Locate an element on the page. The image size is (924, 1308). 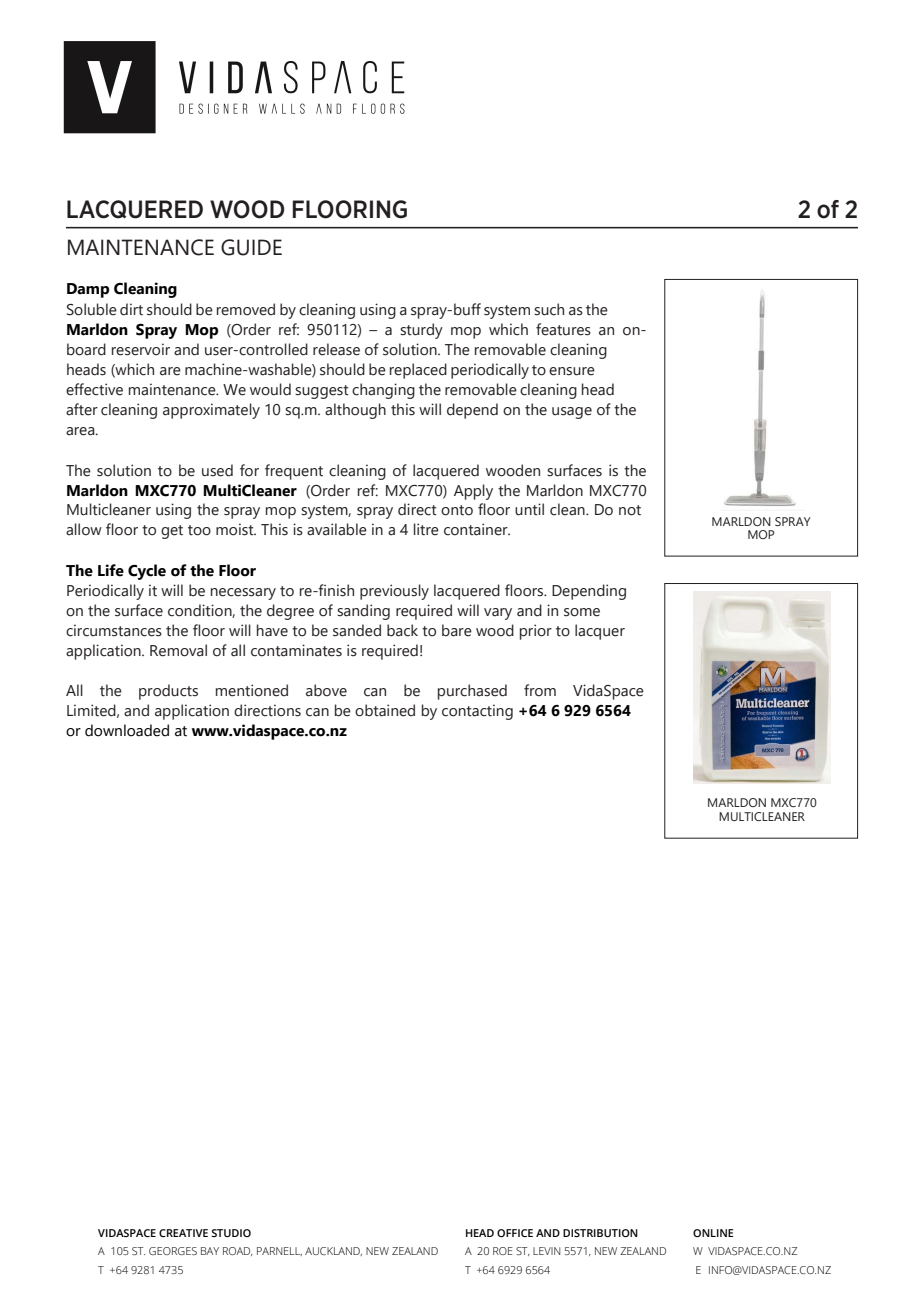
dirt is located at coordinates (131, 309).
